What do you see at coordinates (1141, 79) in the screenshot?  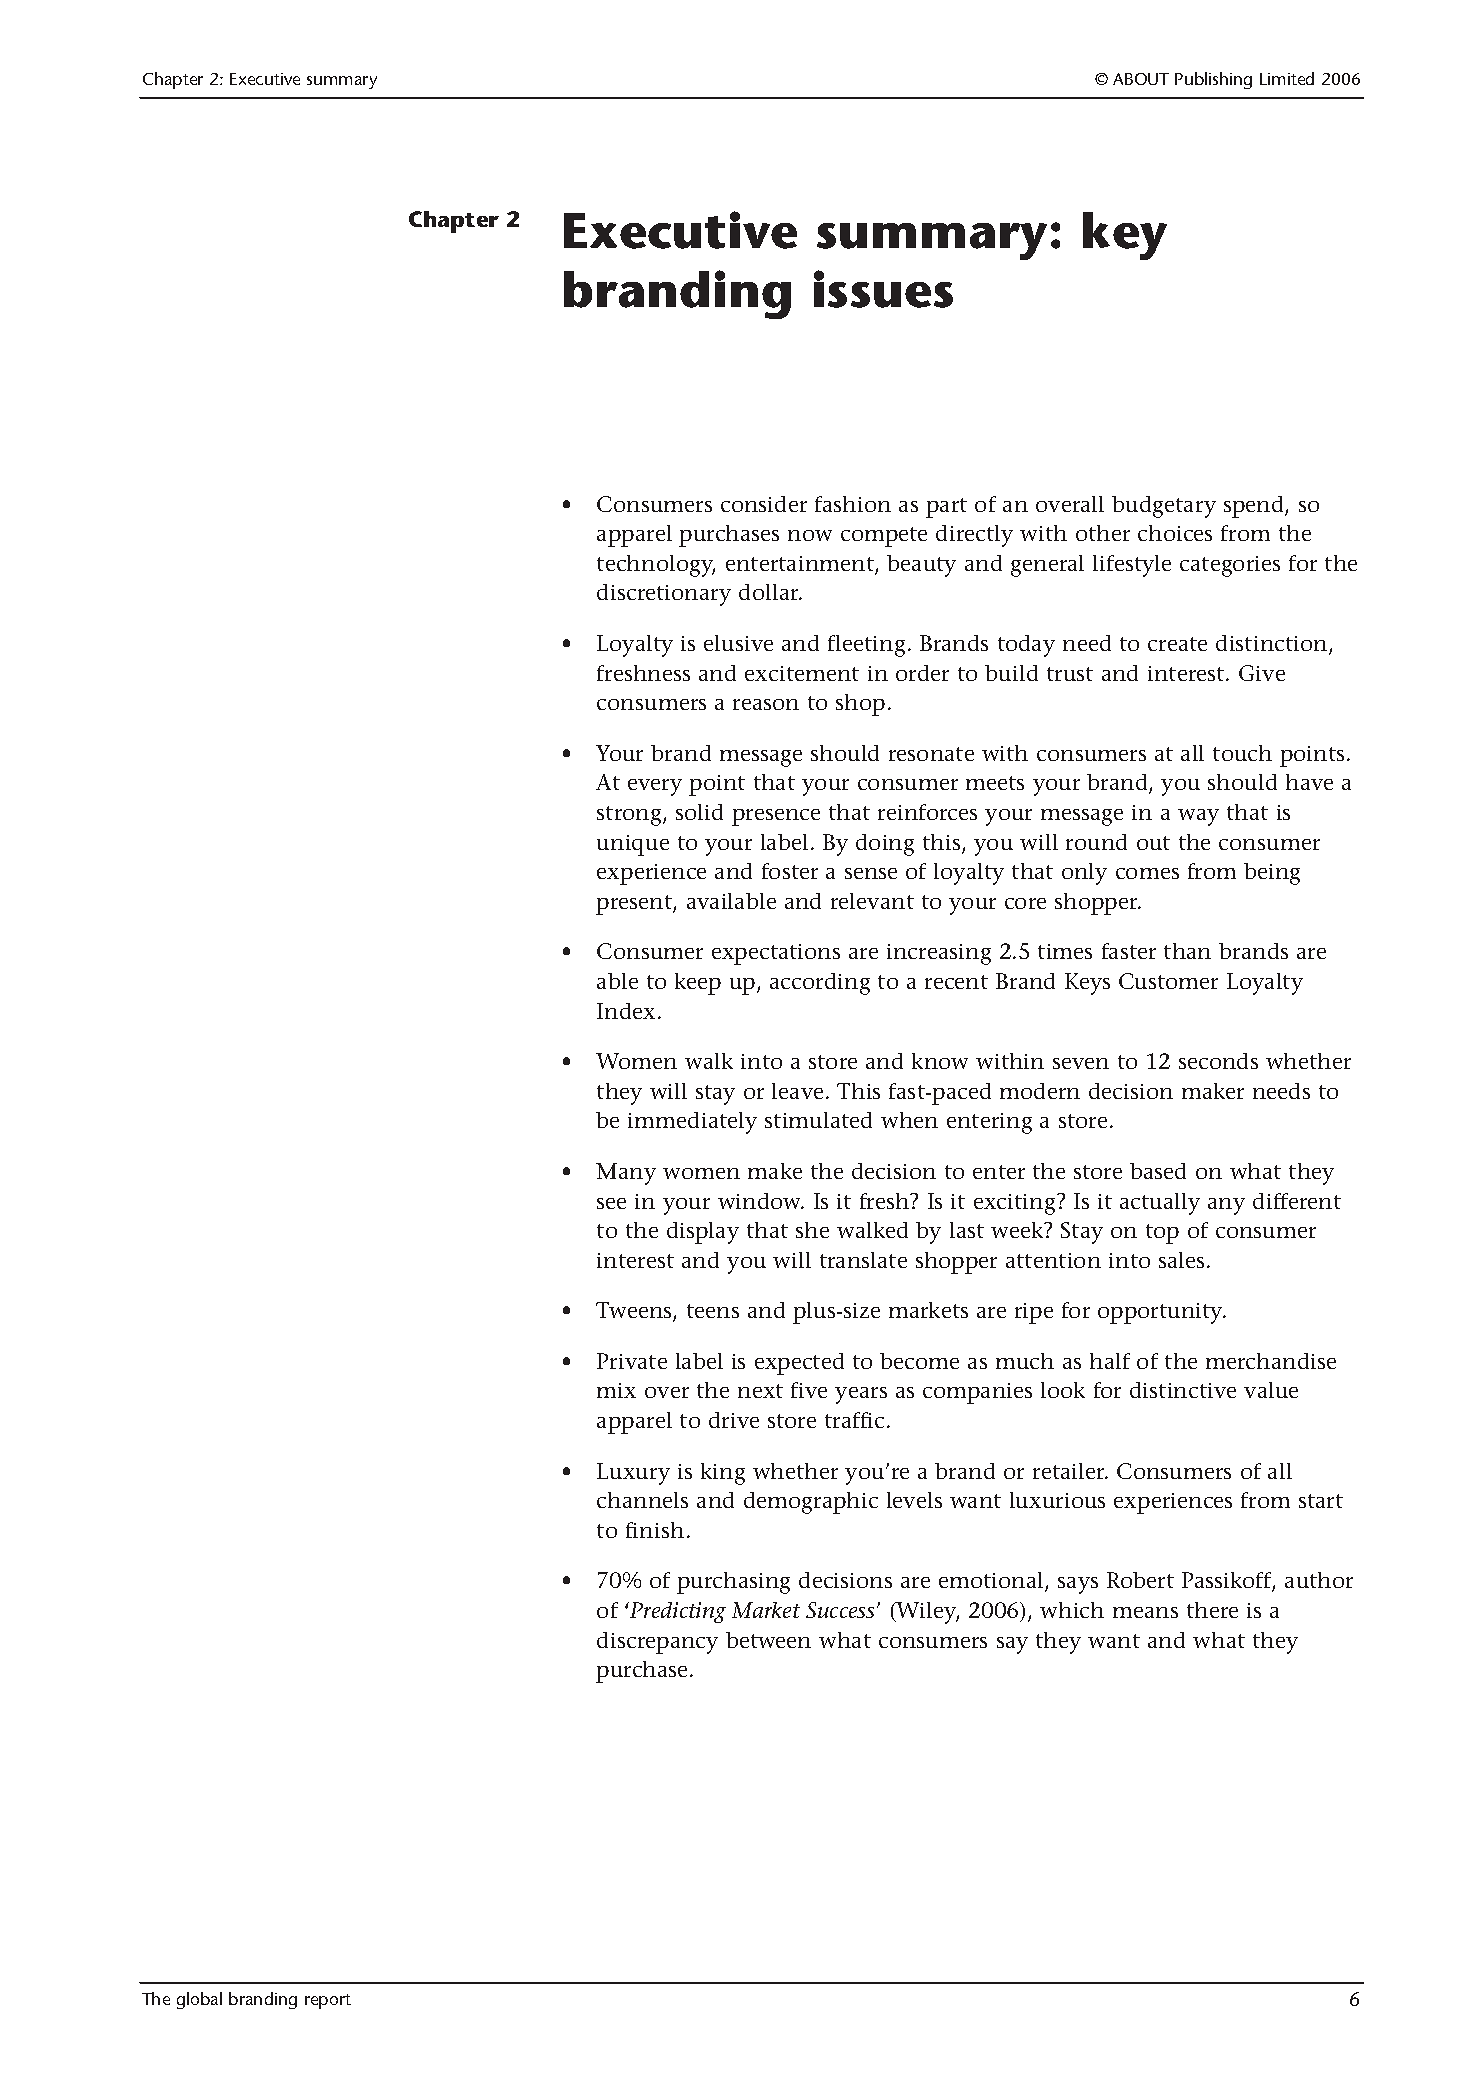 I see `ABOUT` at bounding box center [1141, 79].
